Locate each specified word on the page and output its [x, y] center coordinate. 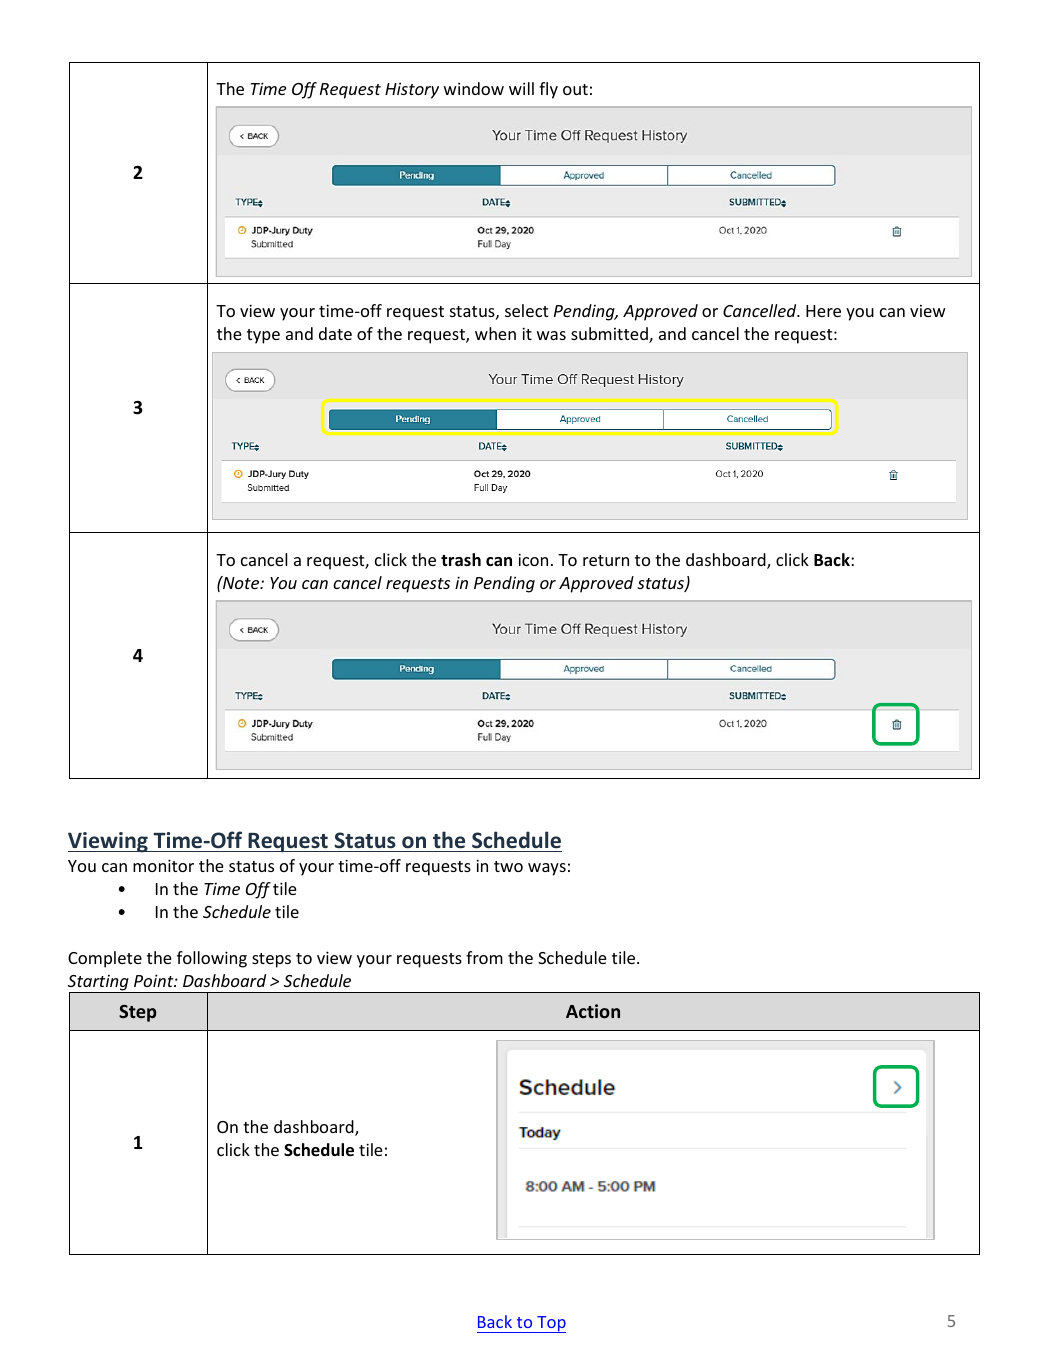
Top [550, 1324]
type [263, 336]
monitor [163, 865]
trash [461, 559]
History [412, 90]
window [474, 88]
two [508, 866]
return [606, 560]
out [575, 89]
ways [547, 869]
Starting [99, 984]
